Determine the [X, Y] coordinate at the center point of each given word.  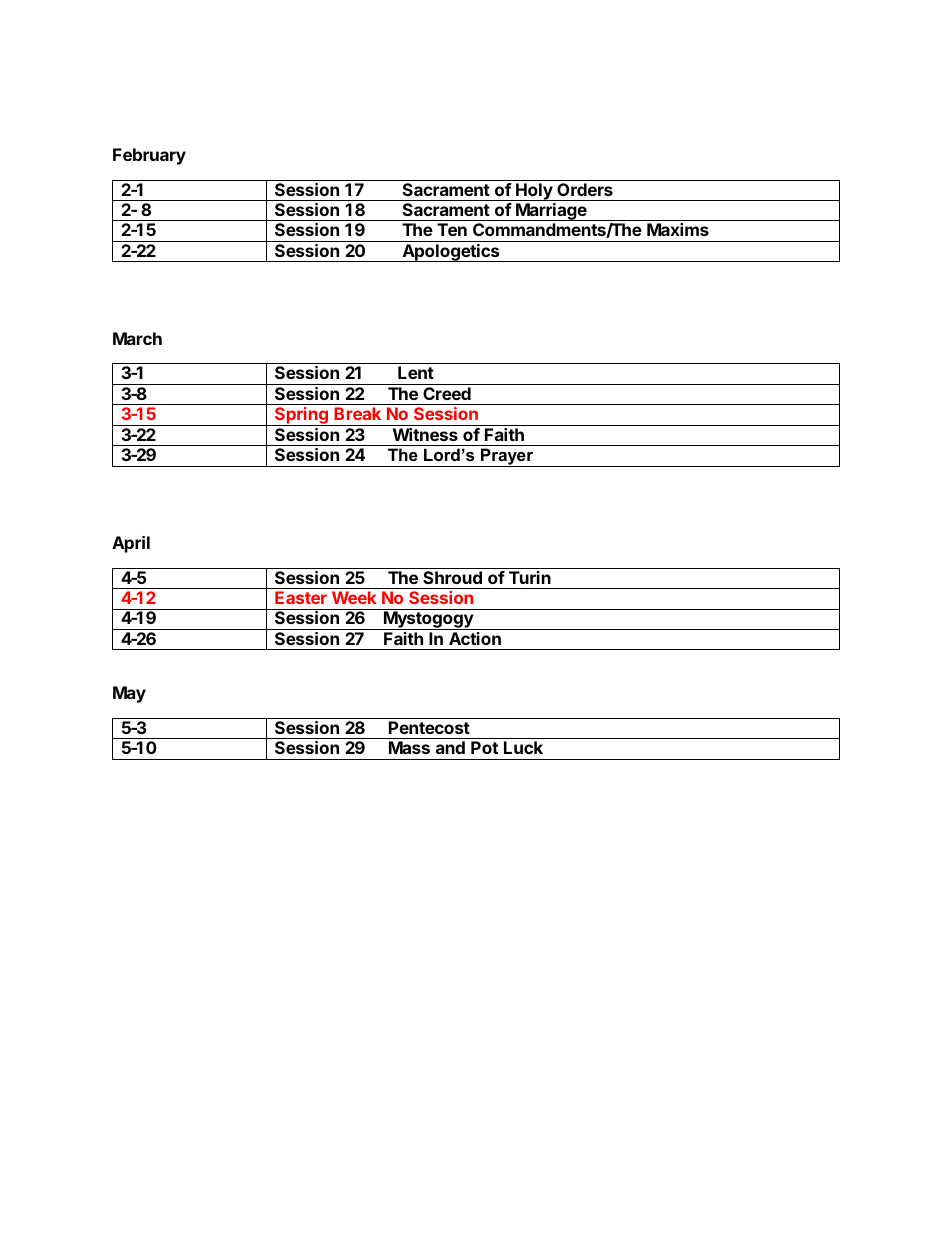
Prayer [507, 457]
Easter [301, 597]
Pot [484, 747]
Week [354, 597]
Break [357, 413]
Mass [409, 747]
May [129, 694]
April [131, 544]
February [149, 156]
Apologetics [451, 253]
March [137, 338]
